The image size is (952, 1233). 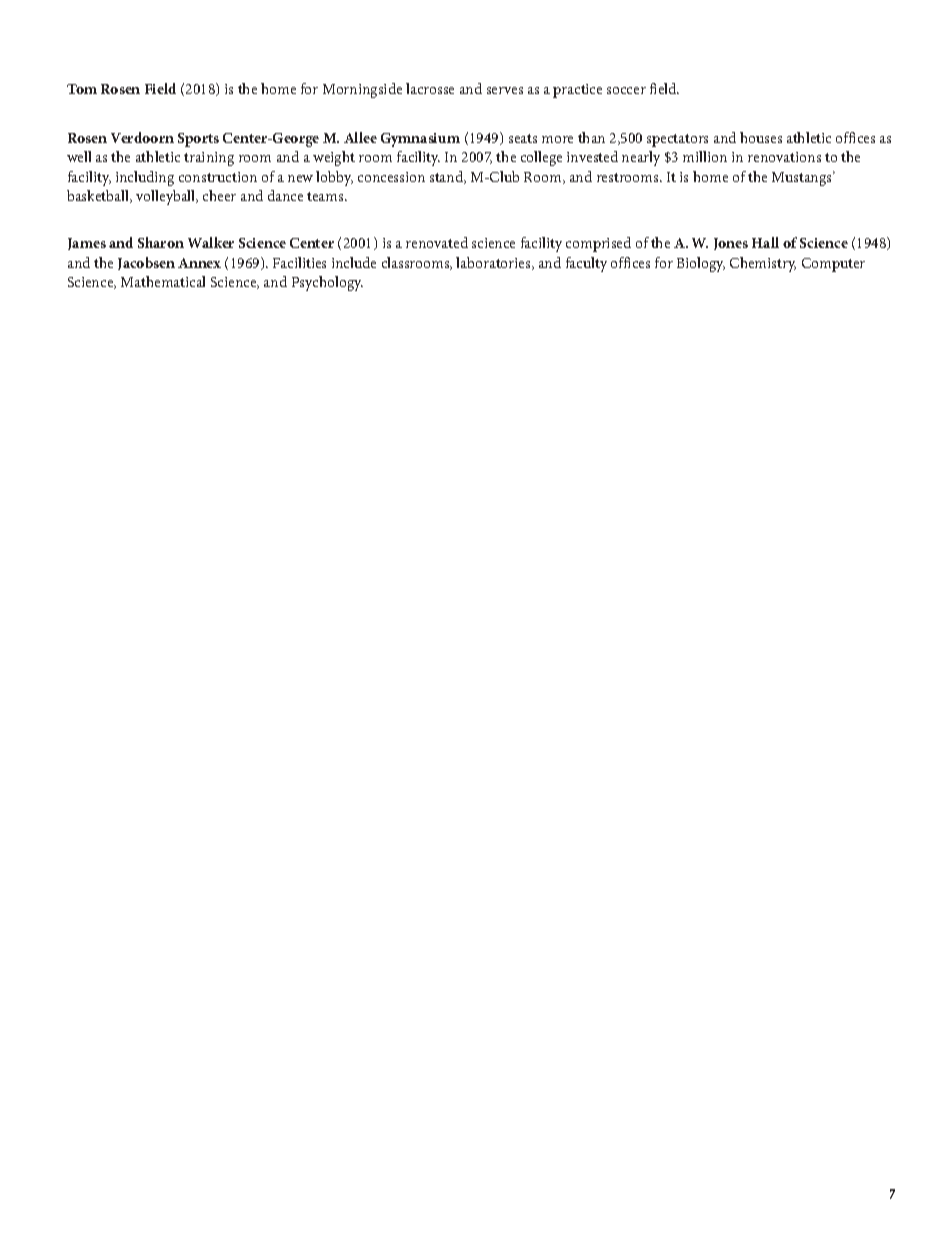 I want to click on Mathematical, so click(x=163, y=281).
